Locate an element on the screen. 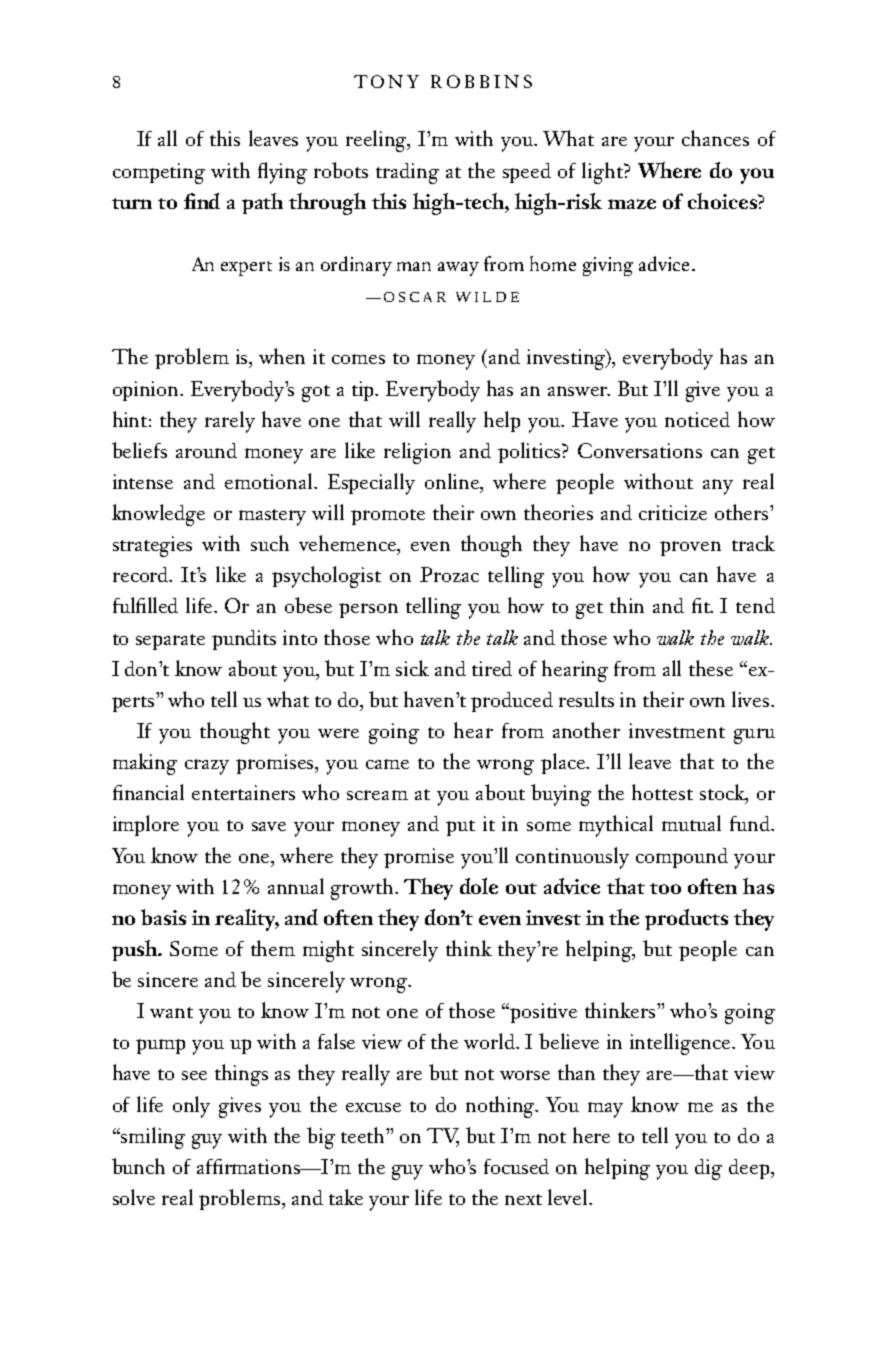 The image size is (896, 1345). these is located at coordinates (711, 668).
